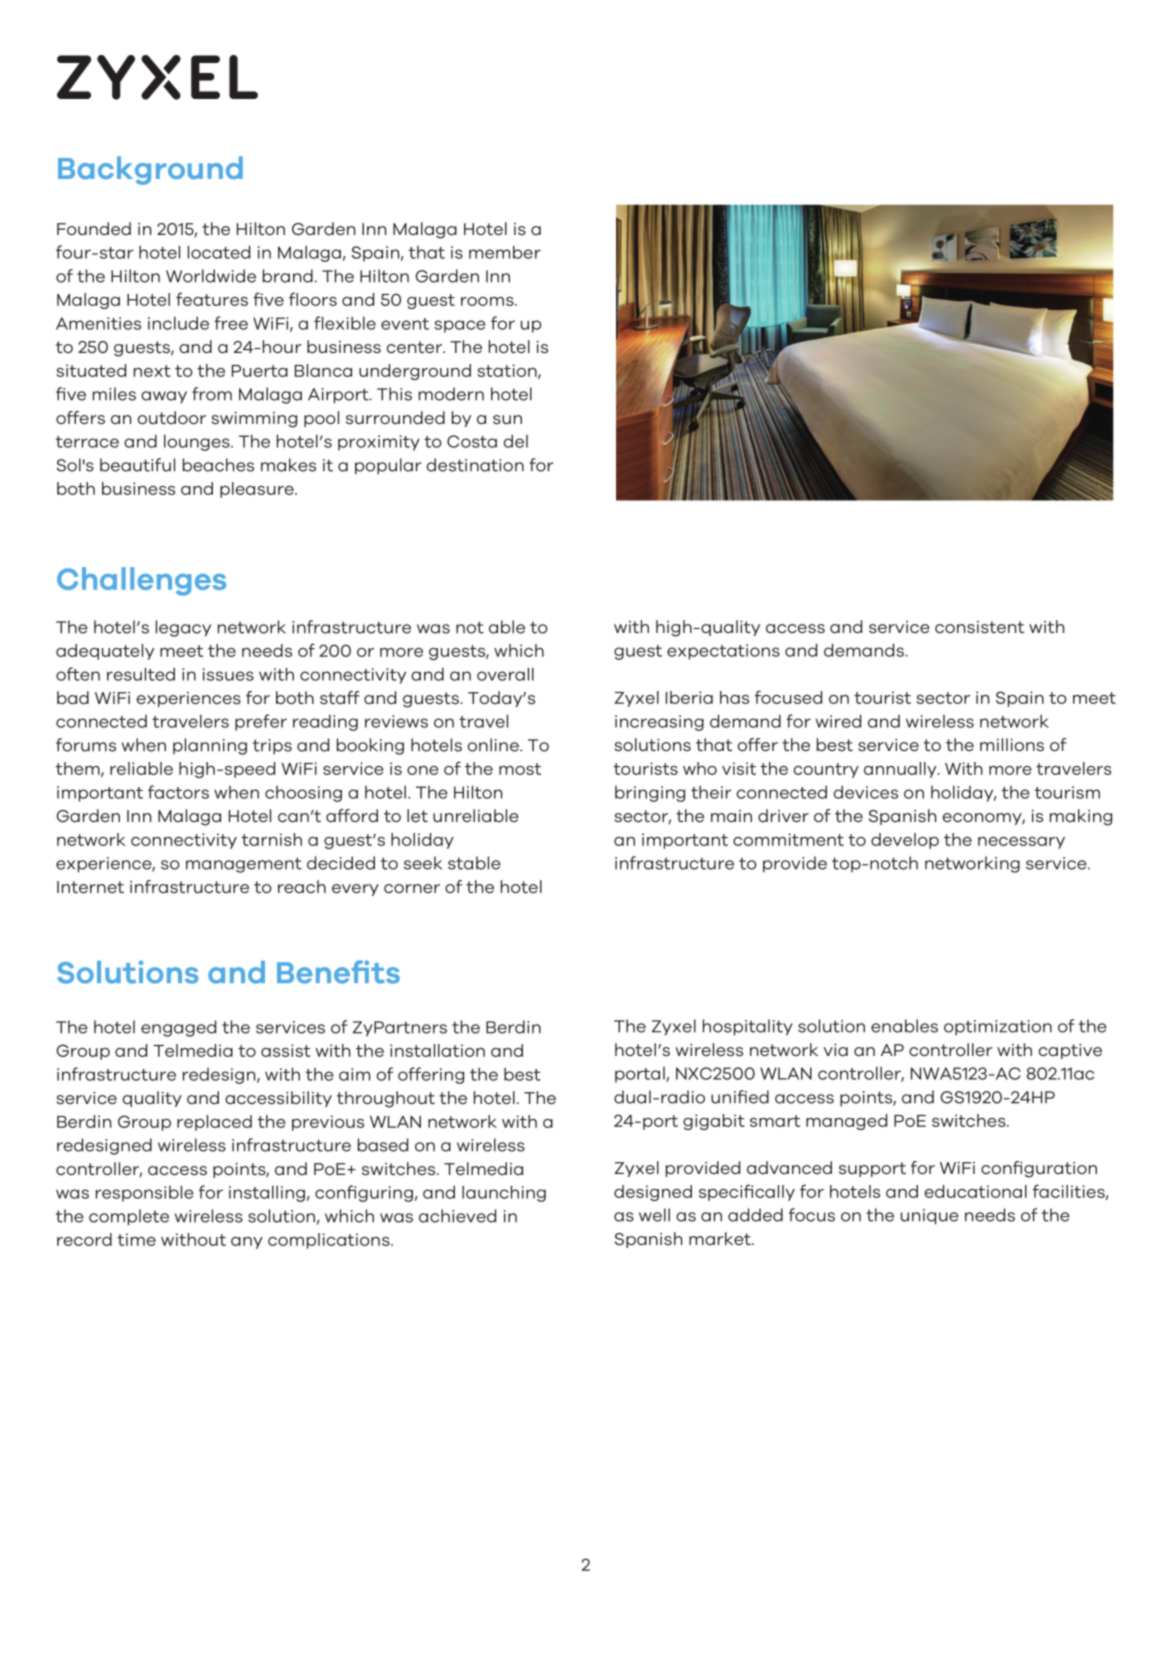 This screenshot has height=1657, width=1172. What do you see at coordinates (930, 1217) in the screenshot?
I see `unique` at bounding box center [930, 1217].
